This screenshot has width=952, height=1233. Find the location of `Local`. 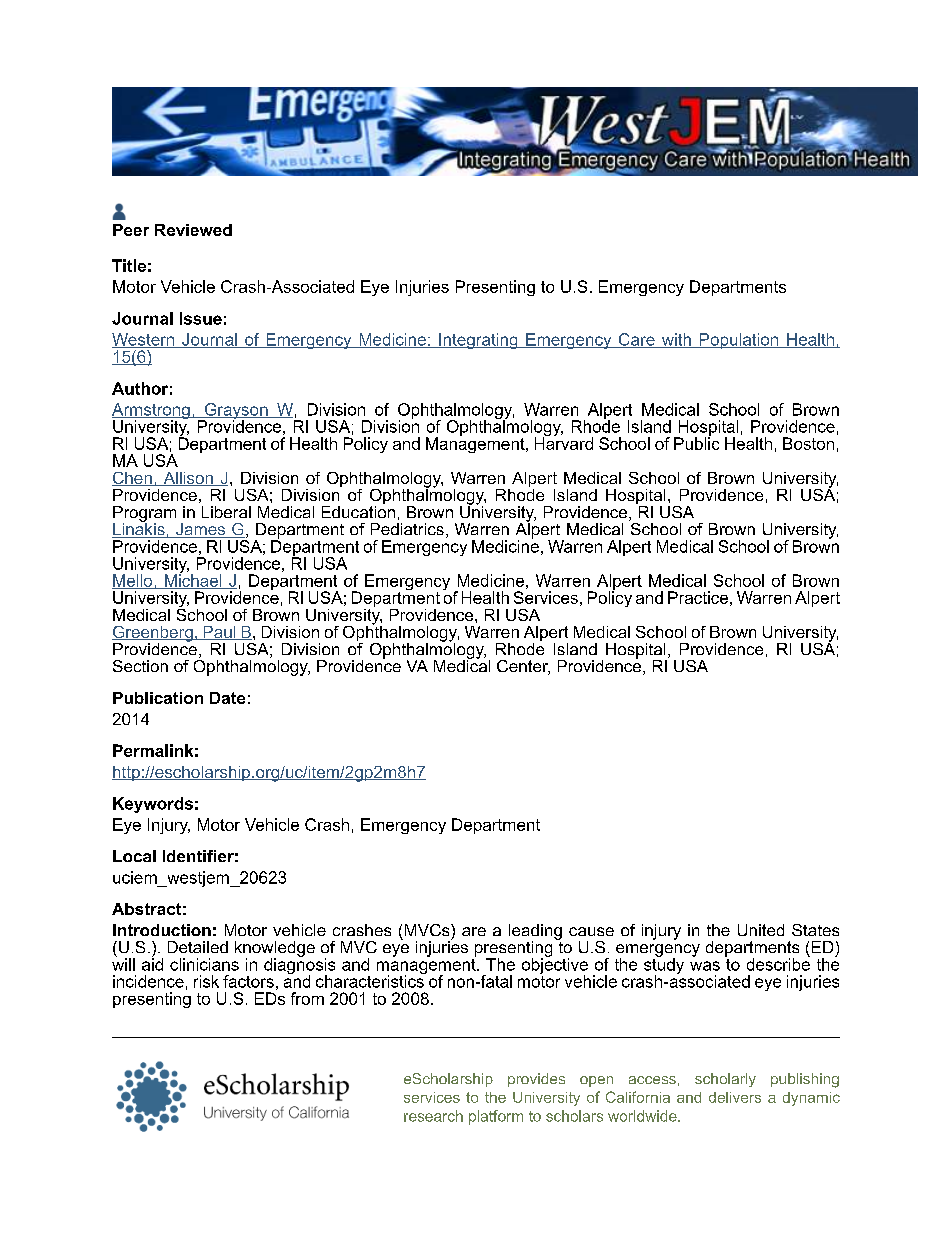

Local is located at coordinates (134, 856).
